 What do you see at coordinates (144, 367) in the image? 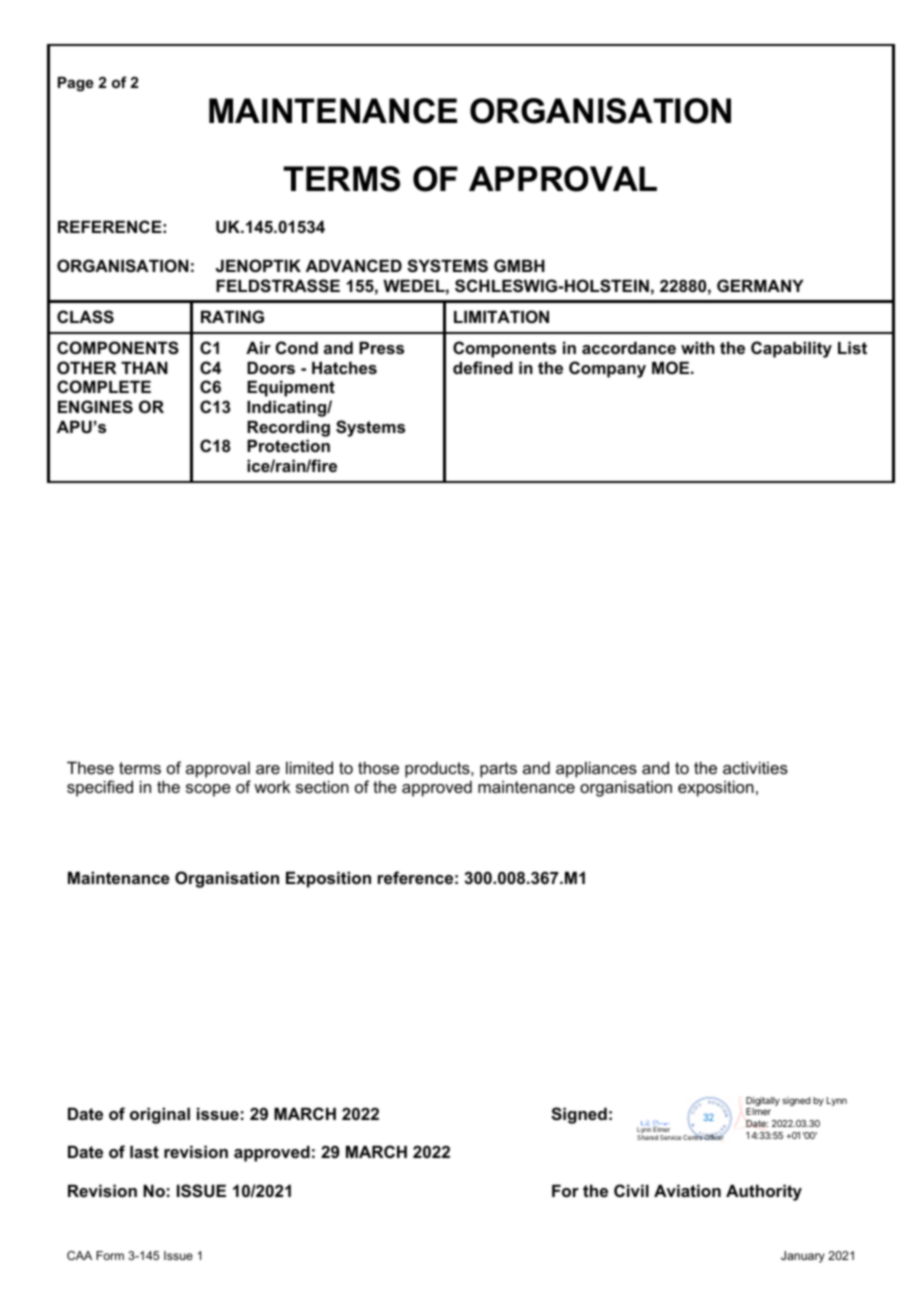
I see `THAN` at bounding box center [144, 367].
